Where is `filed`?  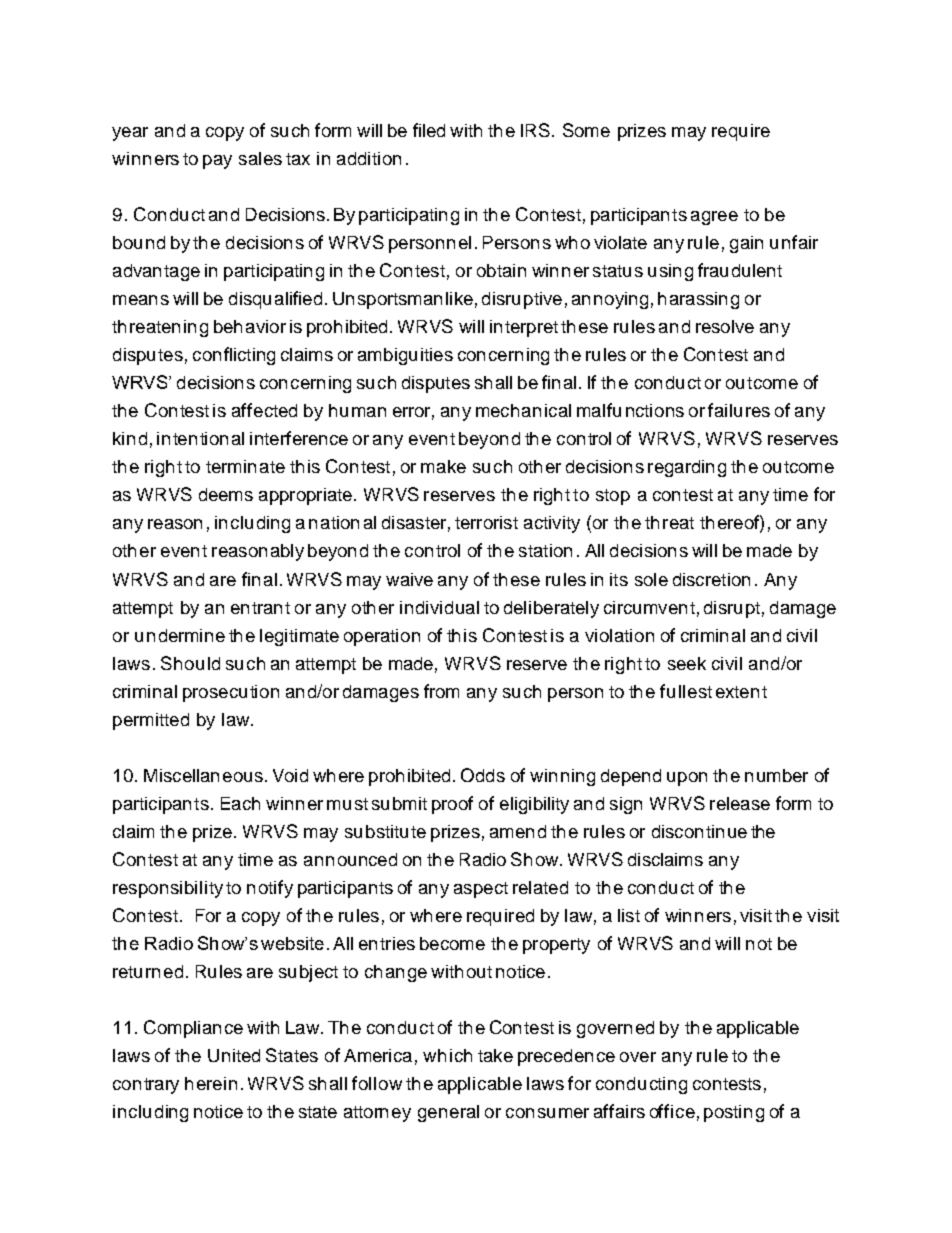 filed is located at coordinates (429, 130).
